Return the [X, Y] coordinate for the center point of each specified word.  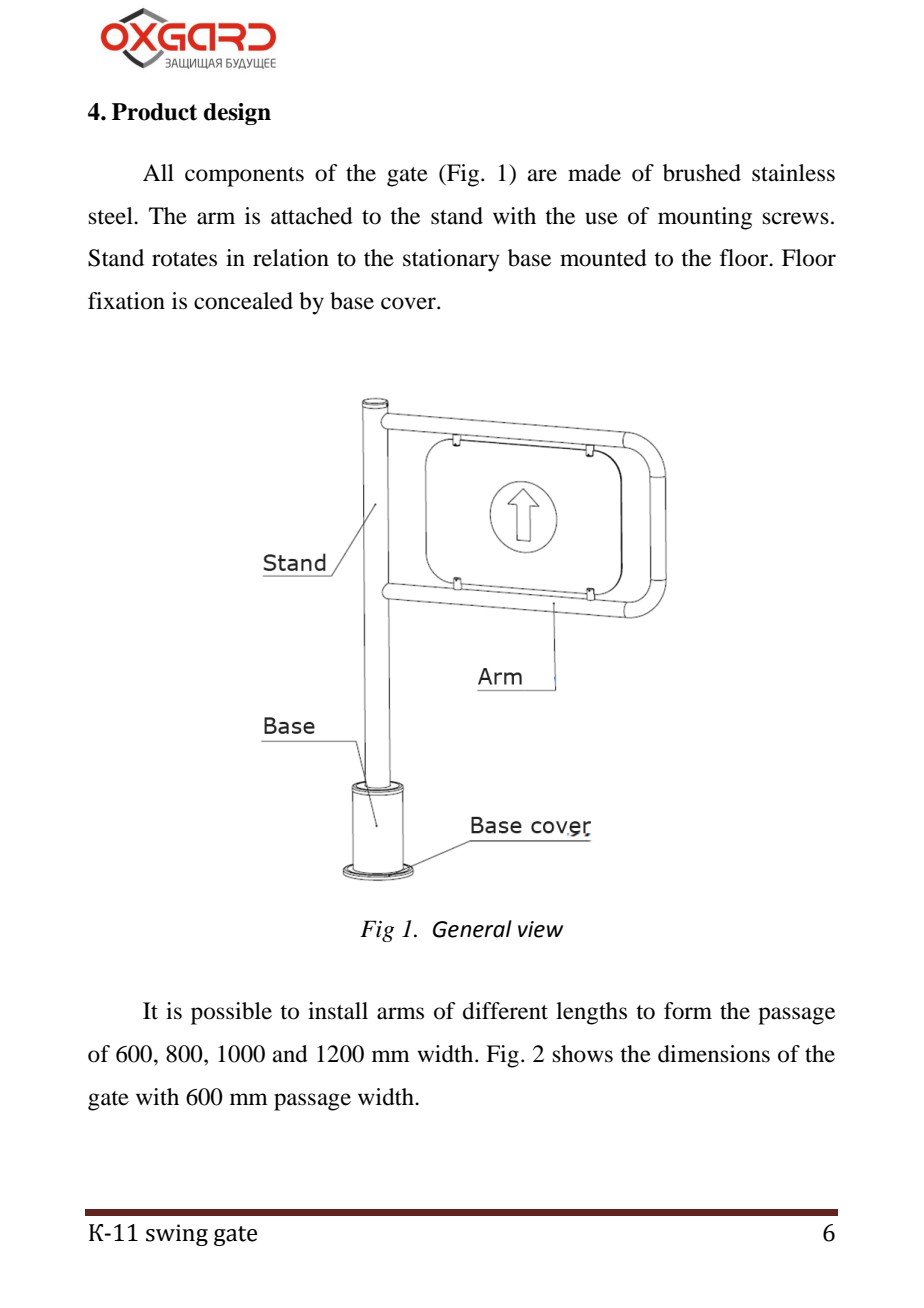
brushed [702, 173]
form [688, 1011]
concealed [243, 301]
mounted [603, 258]
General [472, 929]
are [542, 175]
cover [409, 303]
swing [177, 1235]
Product [154, 112]
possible [231, 1013]
